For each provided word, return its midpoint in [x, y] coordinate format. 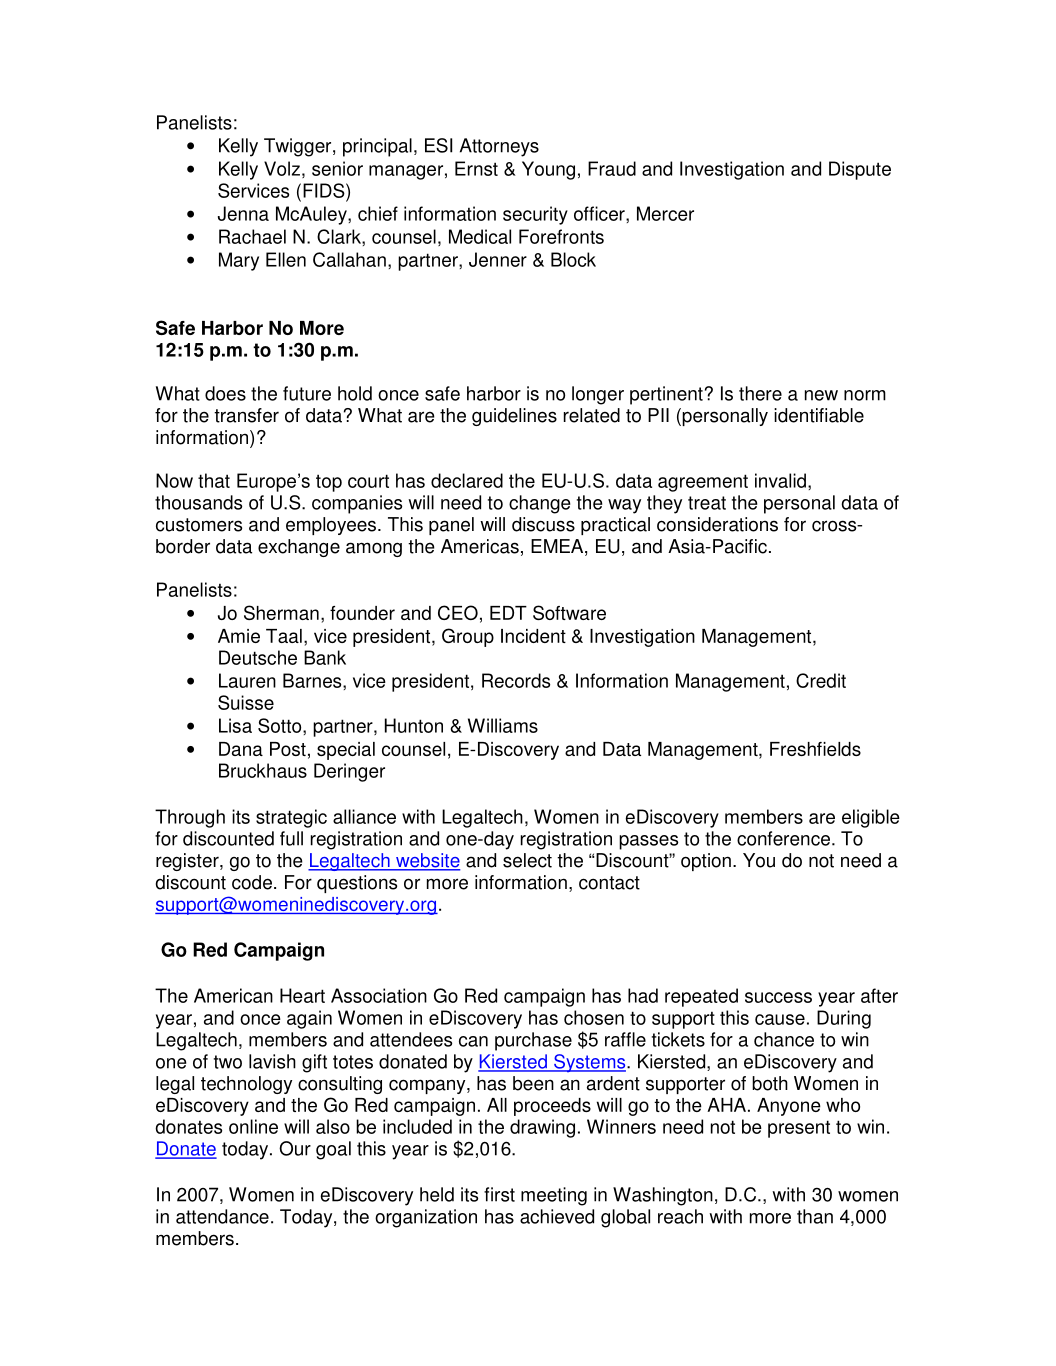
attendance [222, 1216]
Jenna [243, 213]
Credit [821, 680]
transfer [246, 415]
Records [516, 680]
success [778, 997]
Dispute [860, 170]
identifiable [819, 415]
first [499, 1194]
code [252, 882]
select [527, 860]
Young [548, 170]
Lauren [247, 680]
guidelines [514, 417]
